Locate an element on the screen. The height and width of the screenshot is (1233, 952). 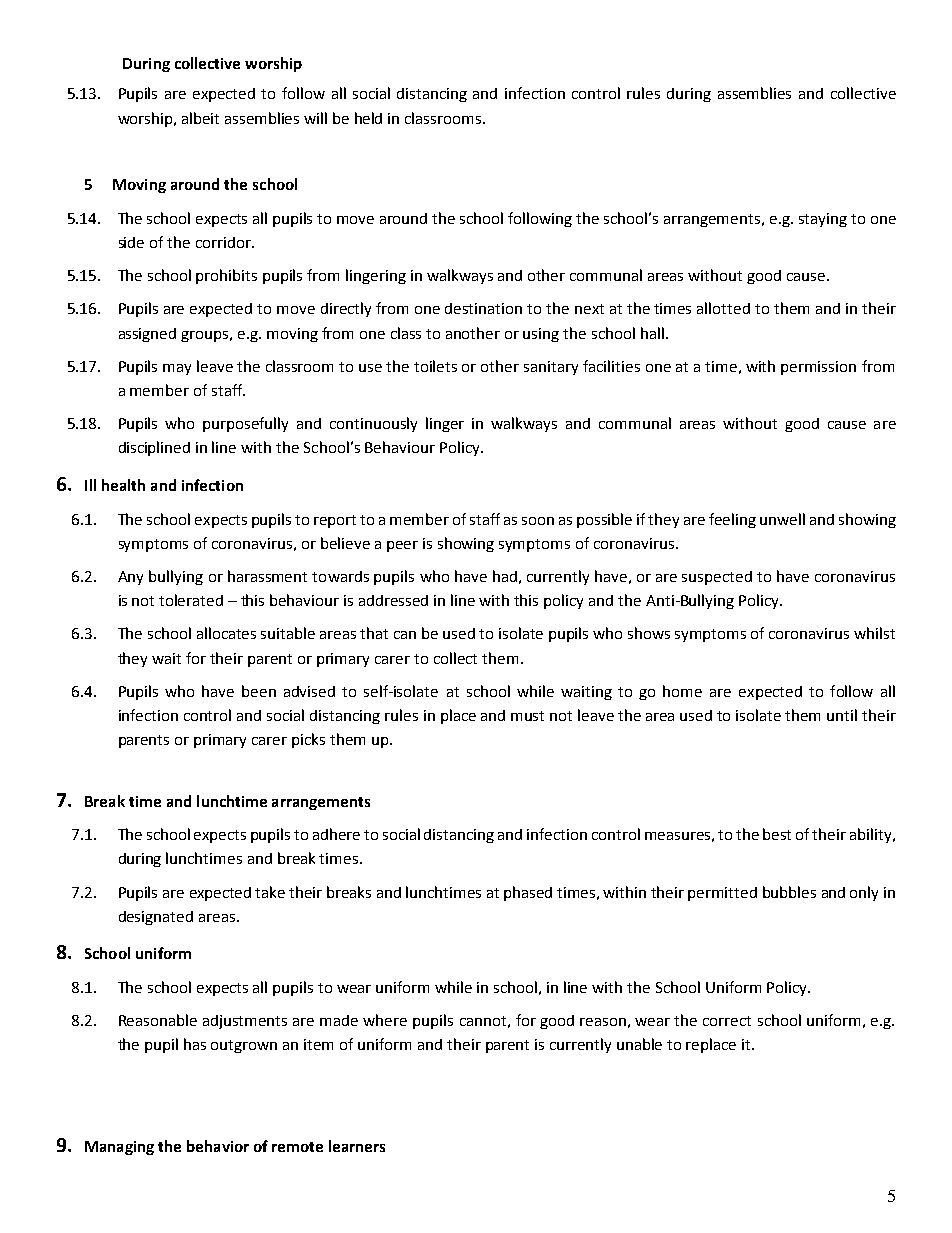
may is located at coordinates (177, 369).
